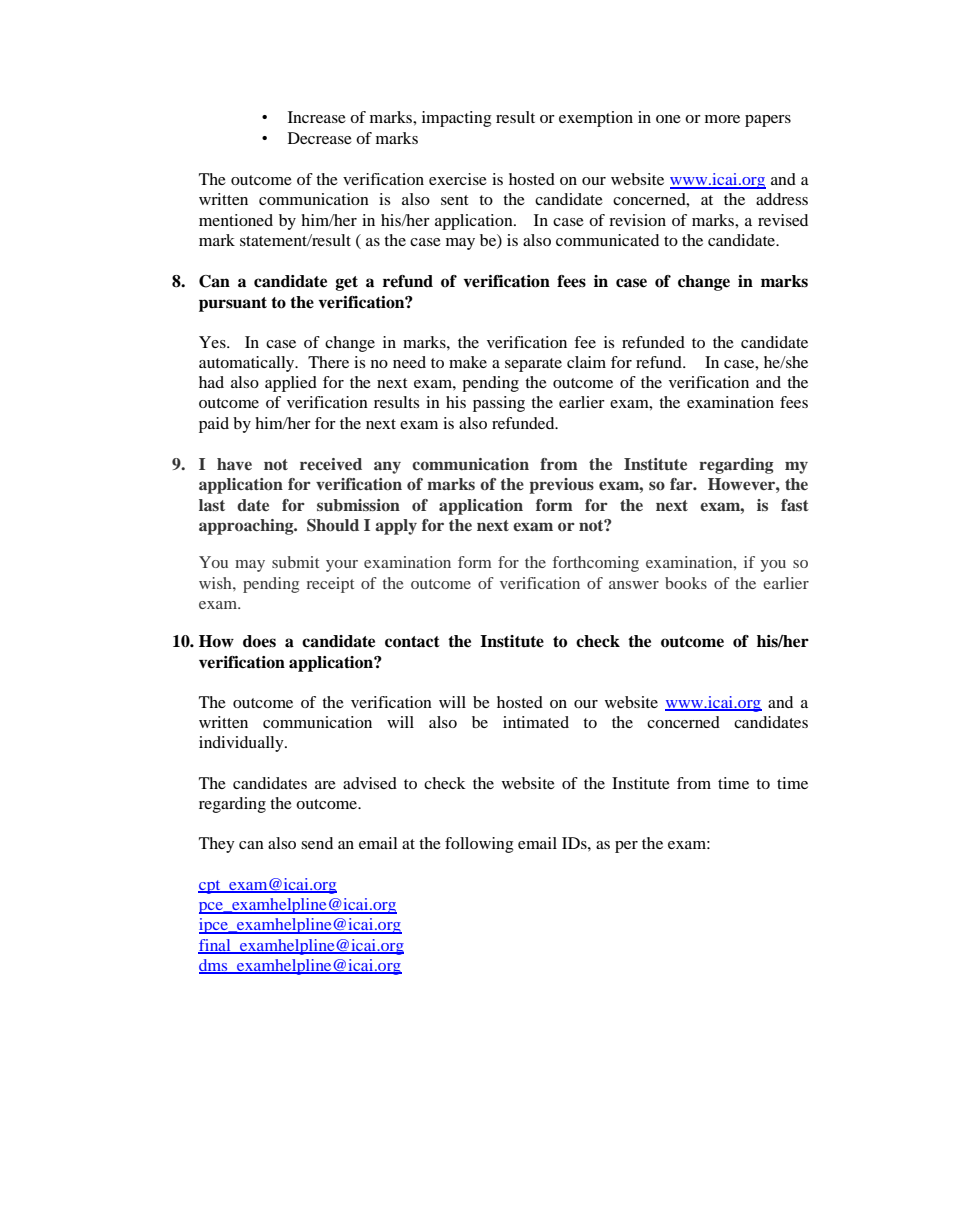 This page has width=954, height=1232. What do you see at coordinates (320, 138) in the page?
I see `Decrease` at bounding box center [320, 138].
